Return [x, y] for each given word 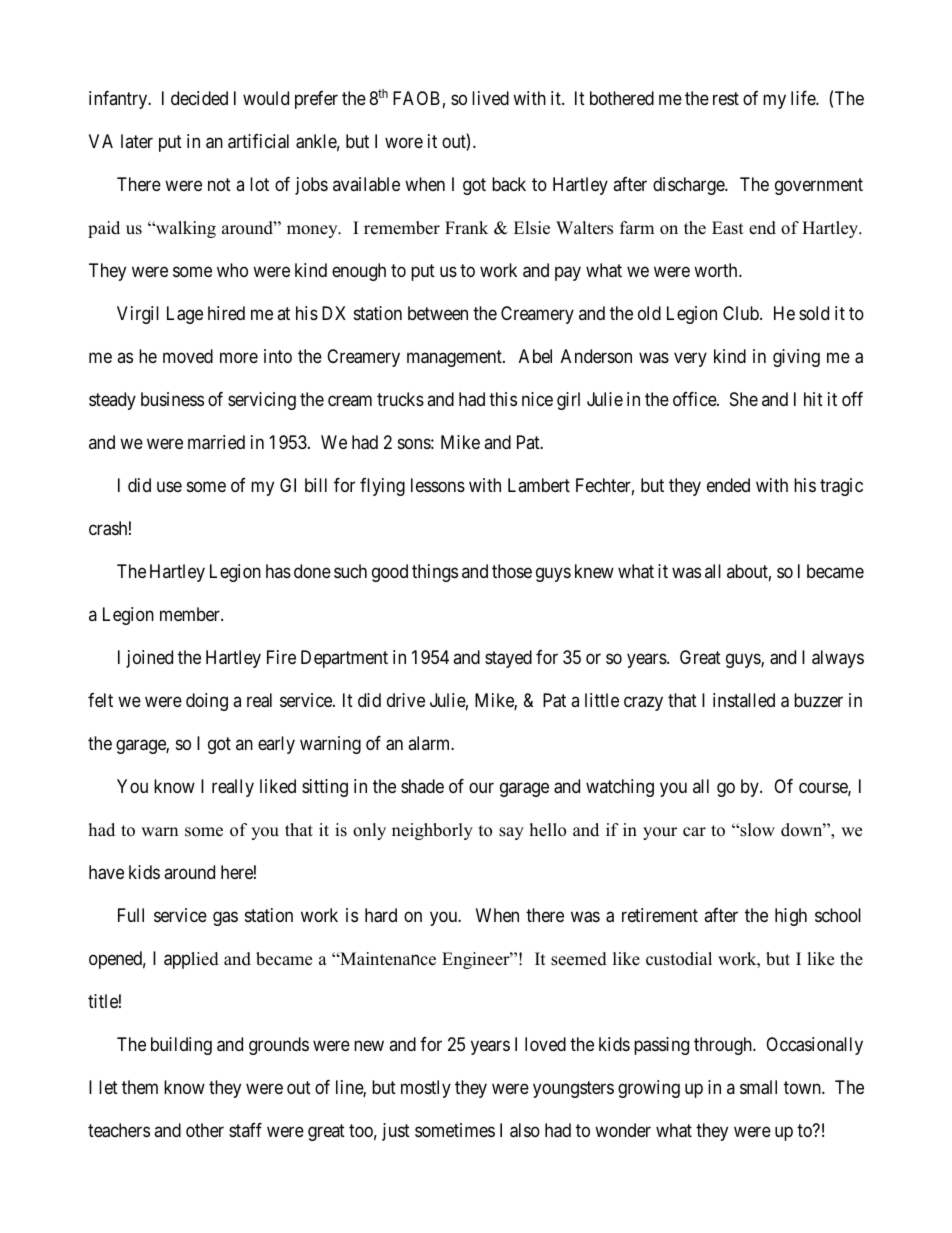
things [435, 573]
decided [199, 98]
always [838, 659]
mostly [426, 1089]
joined [149, 659]
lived [490, 98]
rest [726, 99]
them [140, 1087]
